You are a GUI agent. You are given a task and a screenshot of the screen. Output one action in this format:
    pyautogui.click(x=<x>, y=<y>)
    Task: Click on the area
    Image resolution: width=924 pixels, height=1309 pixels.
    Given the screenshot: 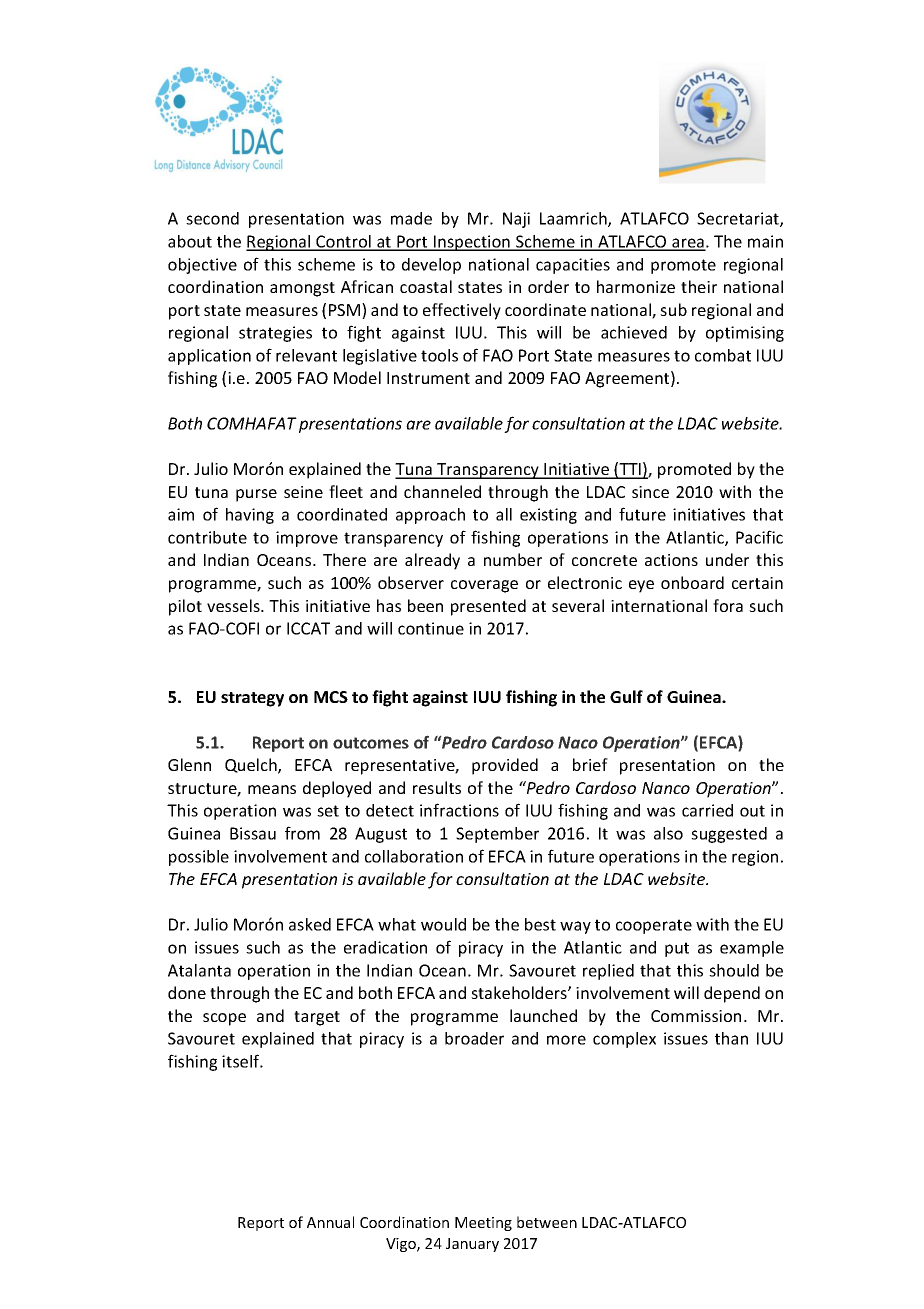 What is the action you would take?
    pyautogui.click(x=688, y=244)
